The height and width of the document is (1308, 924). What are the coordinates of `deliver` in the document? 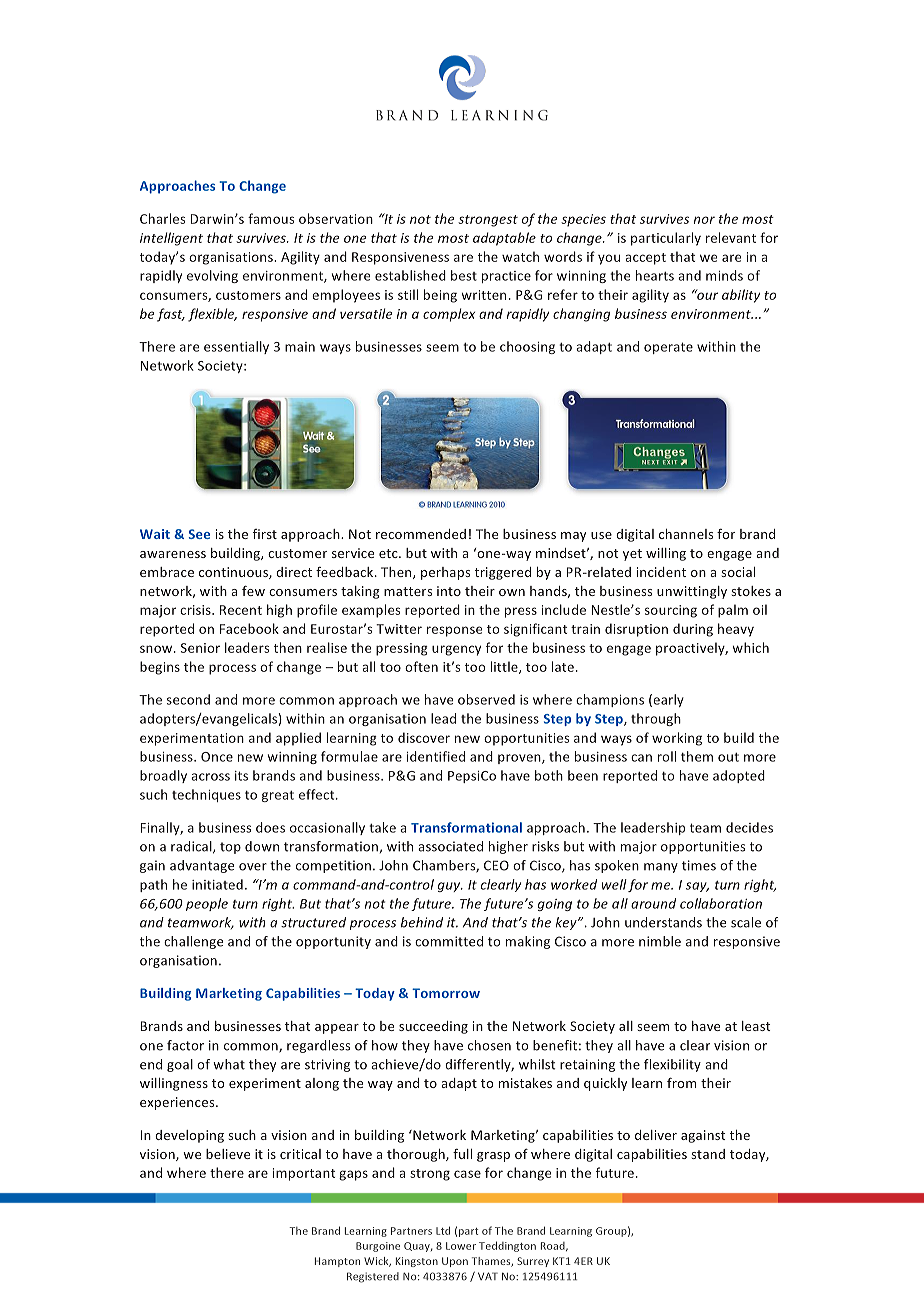 It's located at (656, 1135).
